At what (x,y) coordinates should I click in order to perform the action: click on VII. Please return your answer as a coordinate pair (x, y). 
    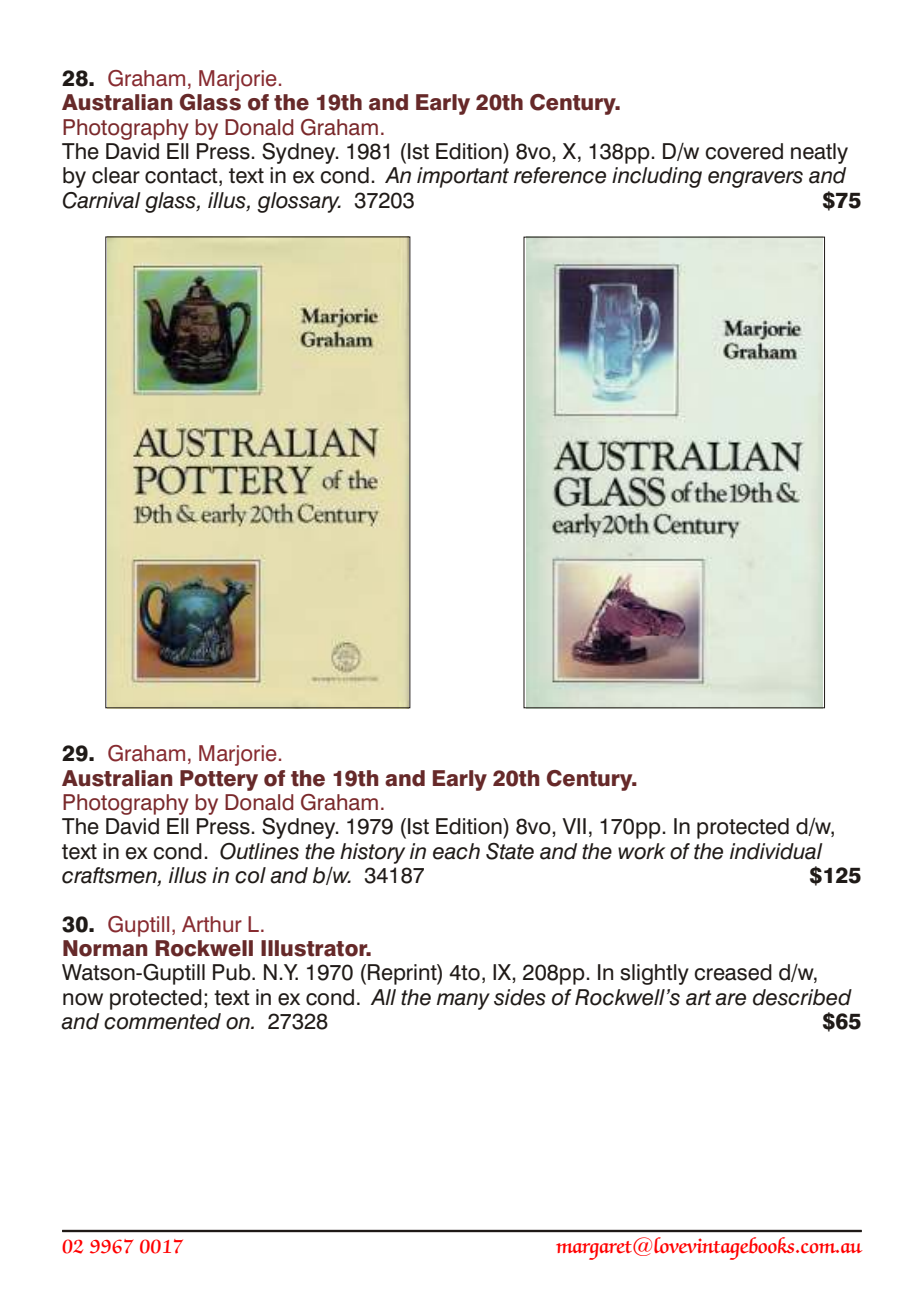
    Looking at the image, I should click on (574, 826).
